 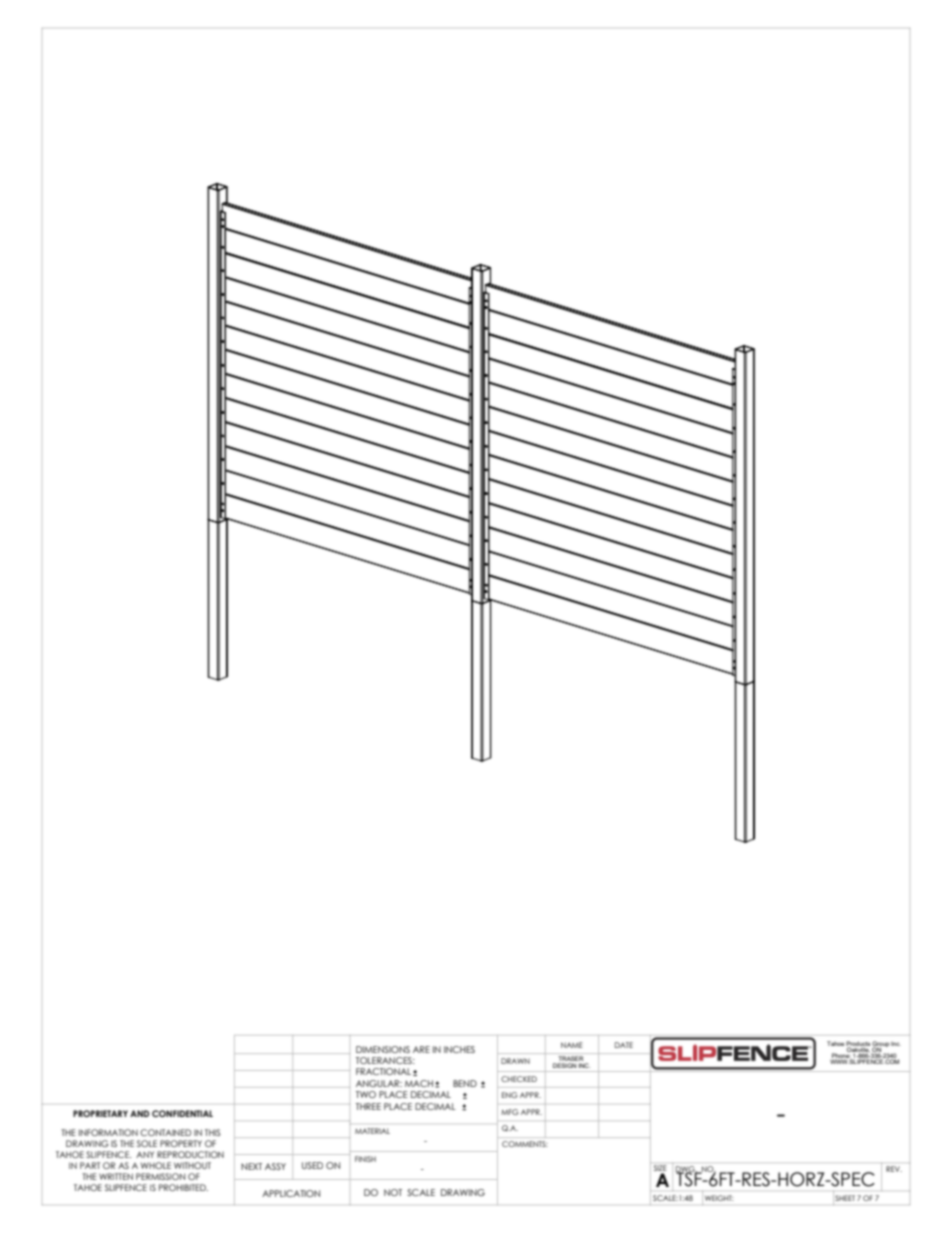 I want to click on MFG, so click(x=510, y=1112).
